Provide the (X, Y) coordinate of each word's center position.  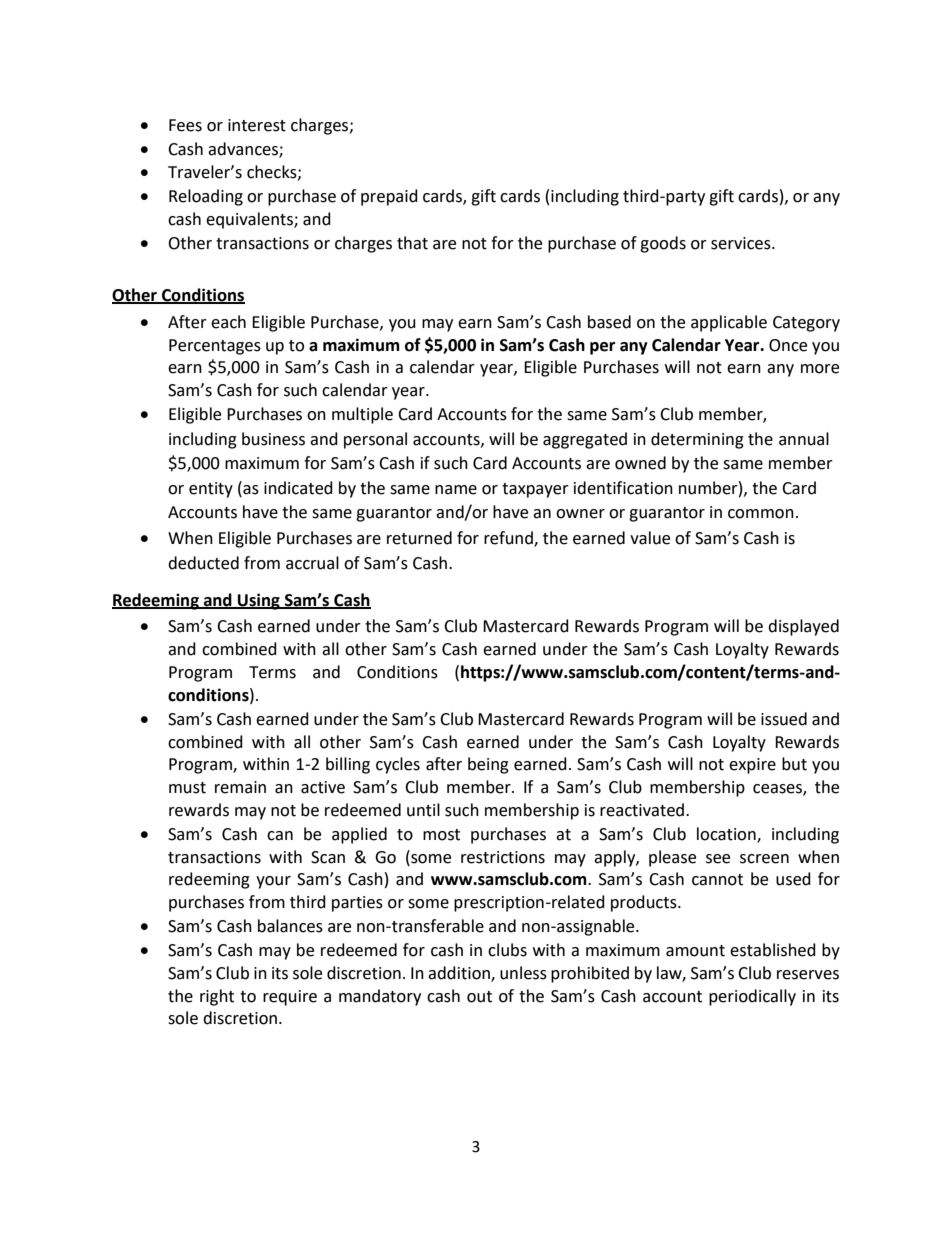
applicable (729, 323)
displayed (803, 627)
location (727, 834)
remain (240, 787)
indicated (298, 488)
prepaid (389, 197)
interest (257, 125)
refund (509, 539)
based (609, 322)
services (742, 243)
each (228, 322)
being (488, 765)
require (290, 998)
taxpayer (535, 490)
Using (259, 601)
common (761, 514)
